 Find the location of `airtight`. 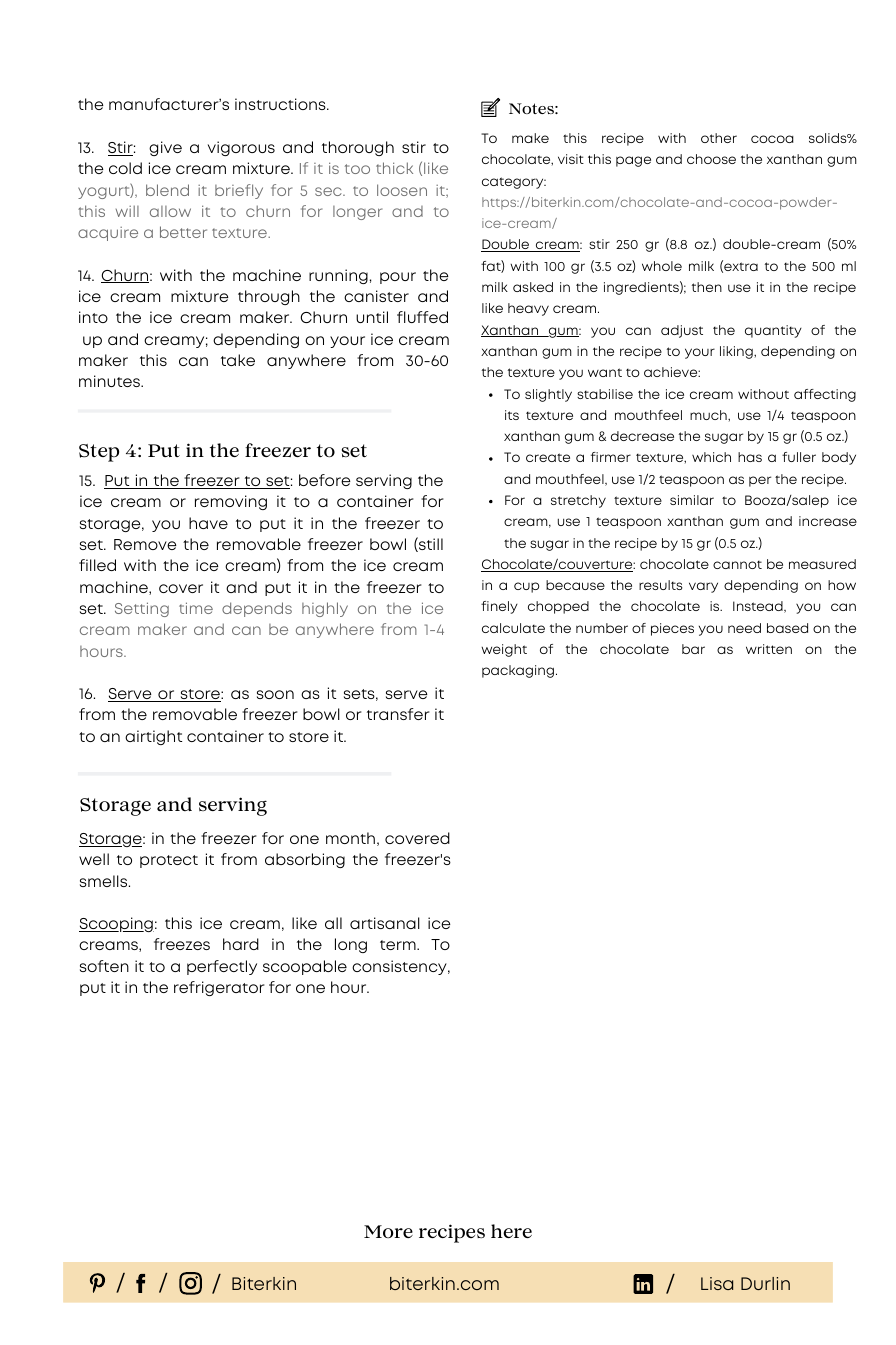

airtight is located at coordinates (153, 737).
